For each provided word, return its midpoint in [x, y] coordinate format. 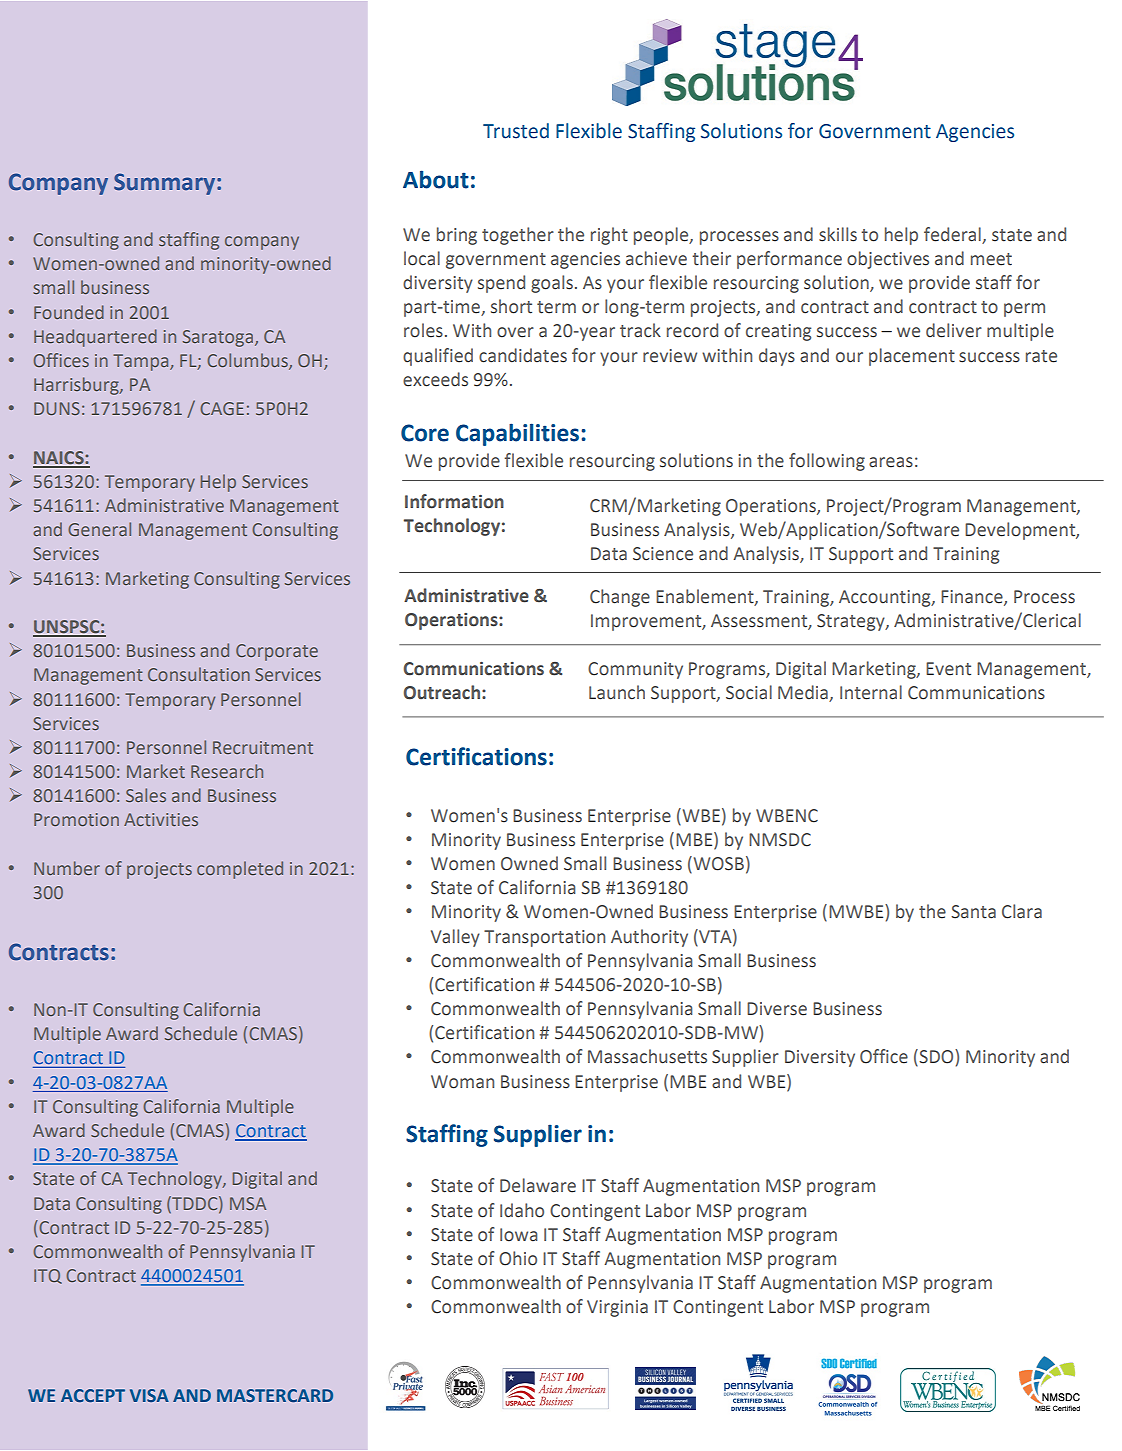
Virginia [617, 1308]
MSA [248, 1203]
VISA [149, 1395]
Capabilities [517, 434]
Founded [69, 312]
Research [227, 771]
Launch [617, 692]
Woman [462, 1082]
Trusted [516, 131]
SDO [936, 1057]
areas [891, 462]
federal [952, 234]
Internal [871, 692]
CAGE [222, 408]
